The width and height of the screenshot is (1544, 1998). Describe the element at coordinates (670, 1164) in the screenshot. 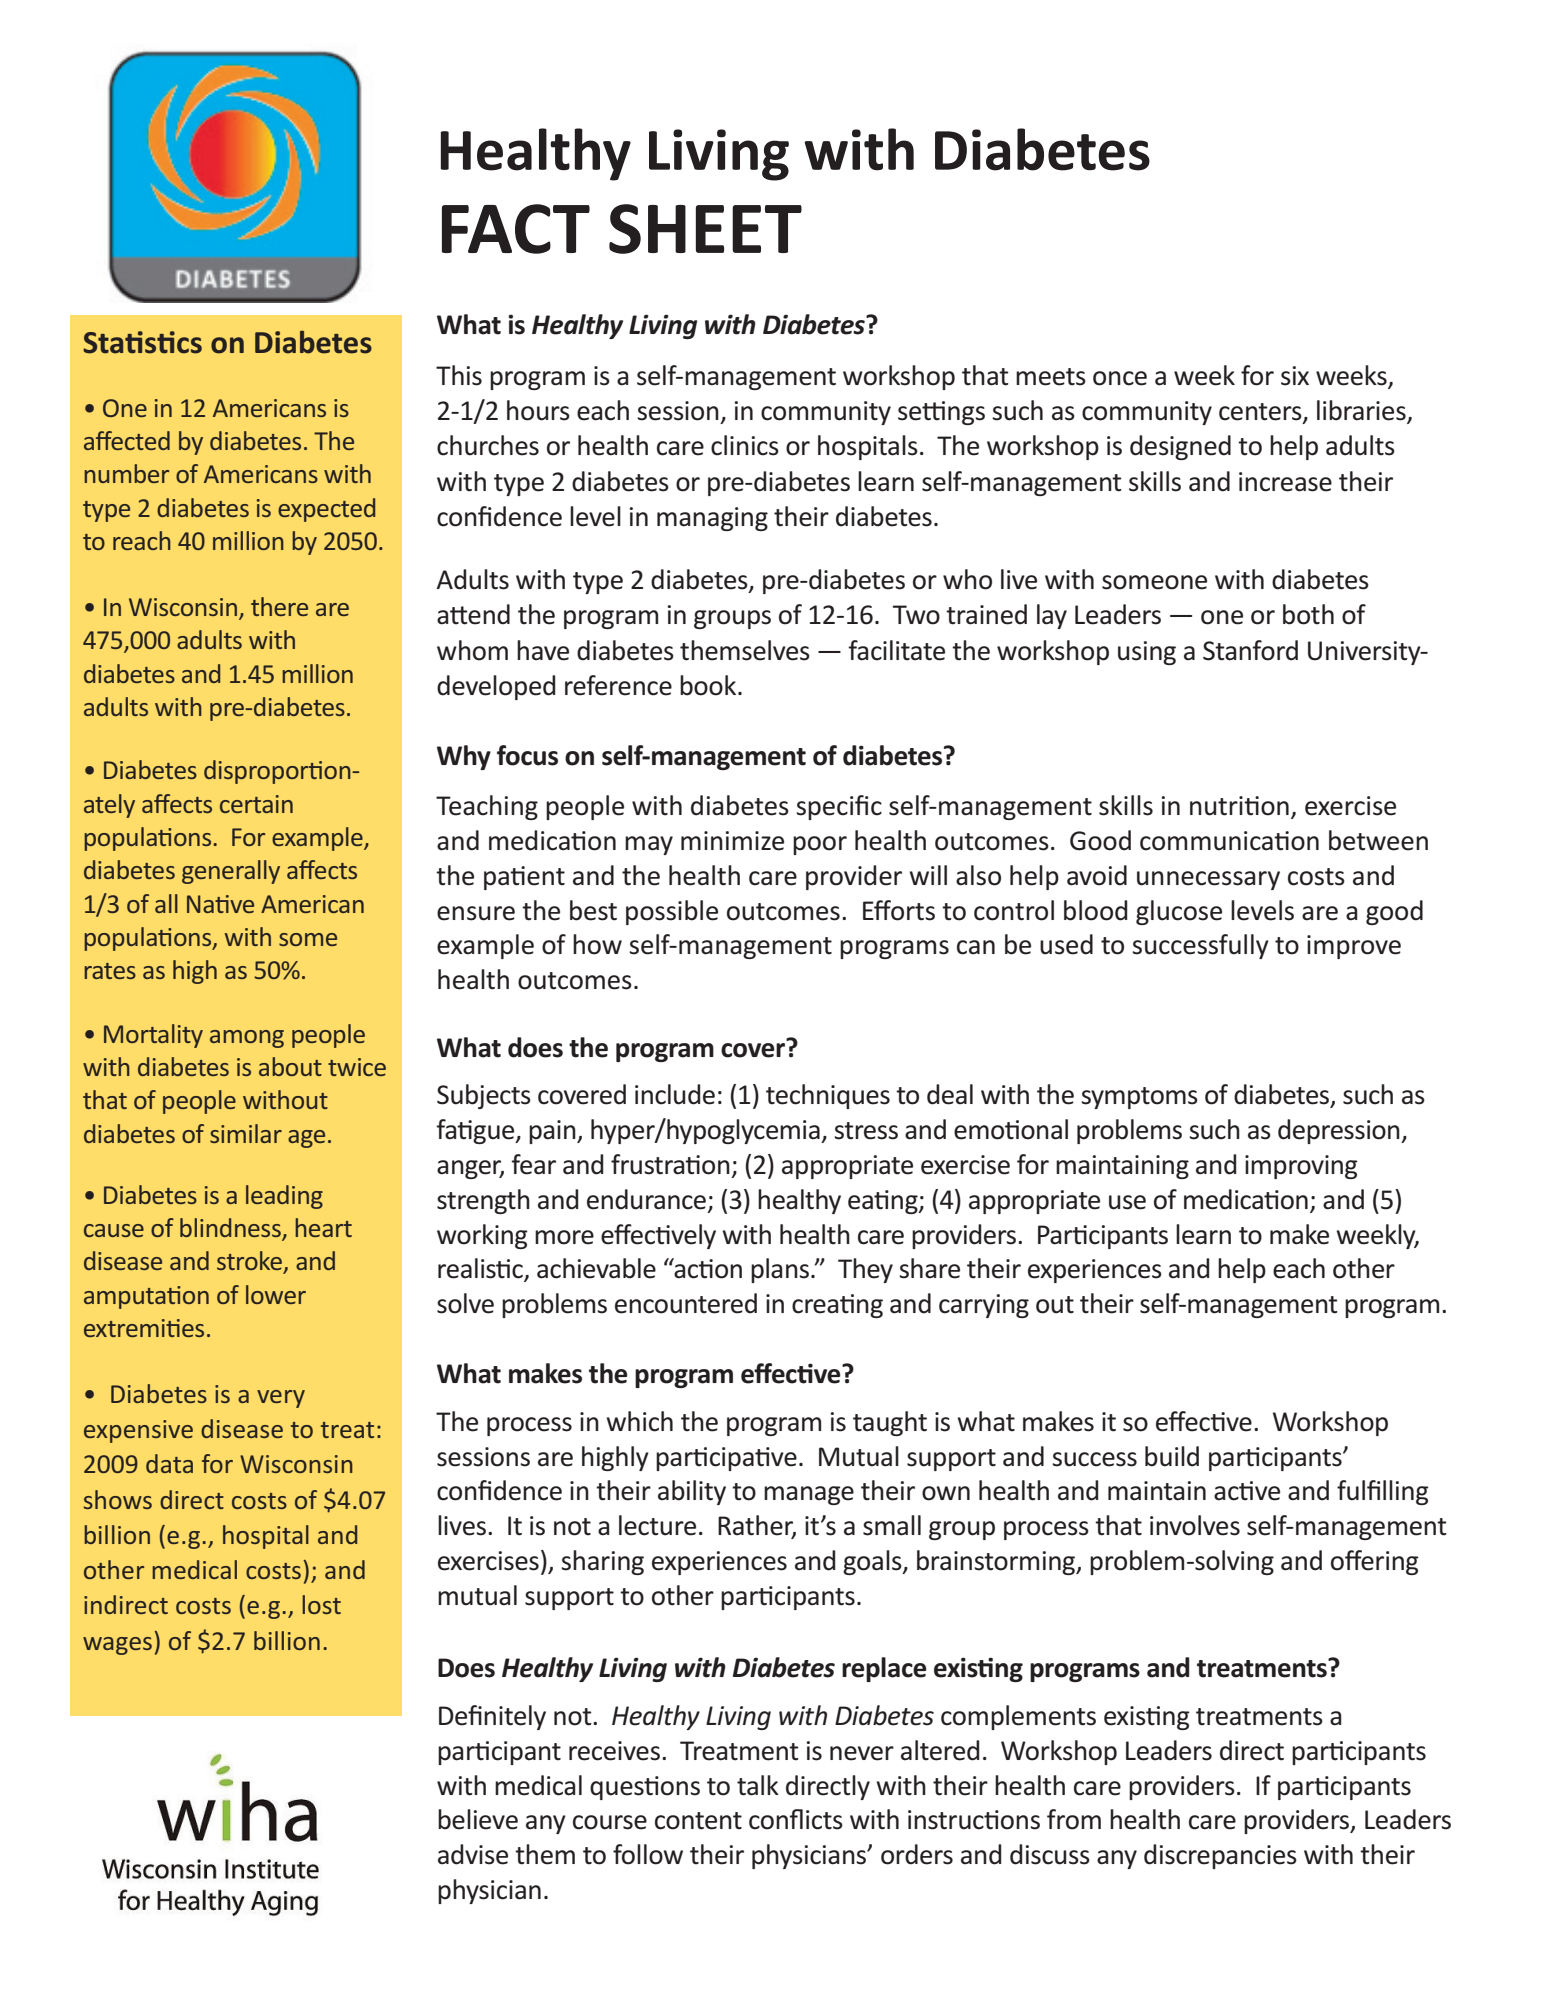

I see `frustration` at that location.
